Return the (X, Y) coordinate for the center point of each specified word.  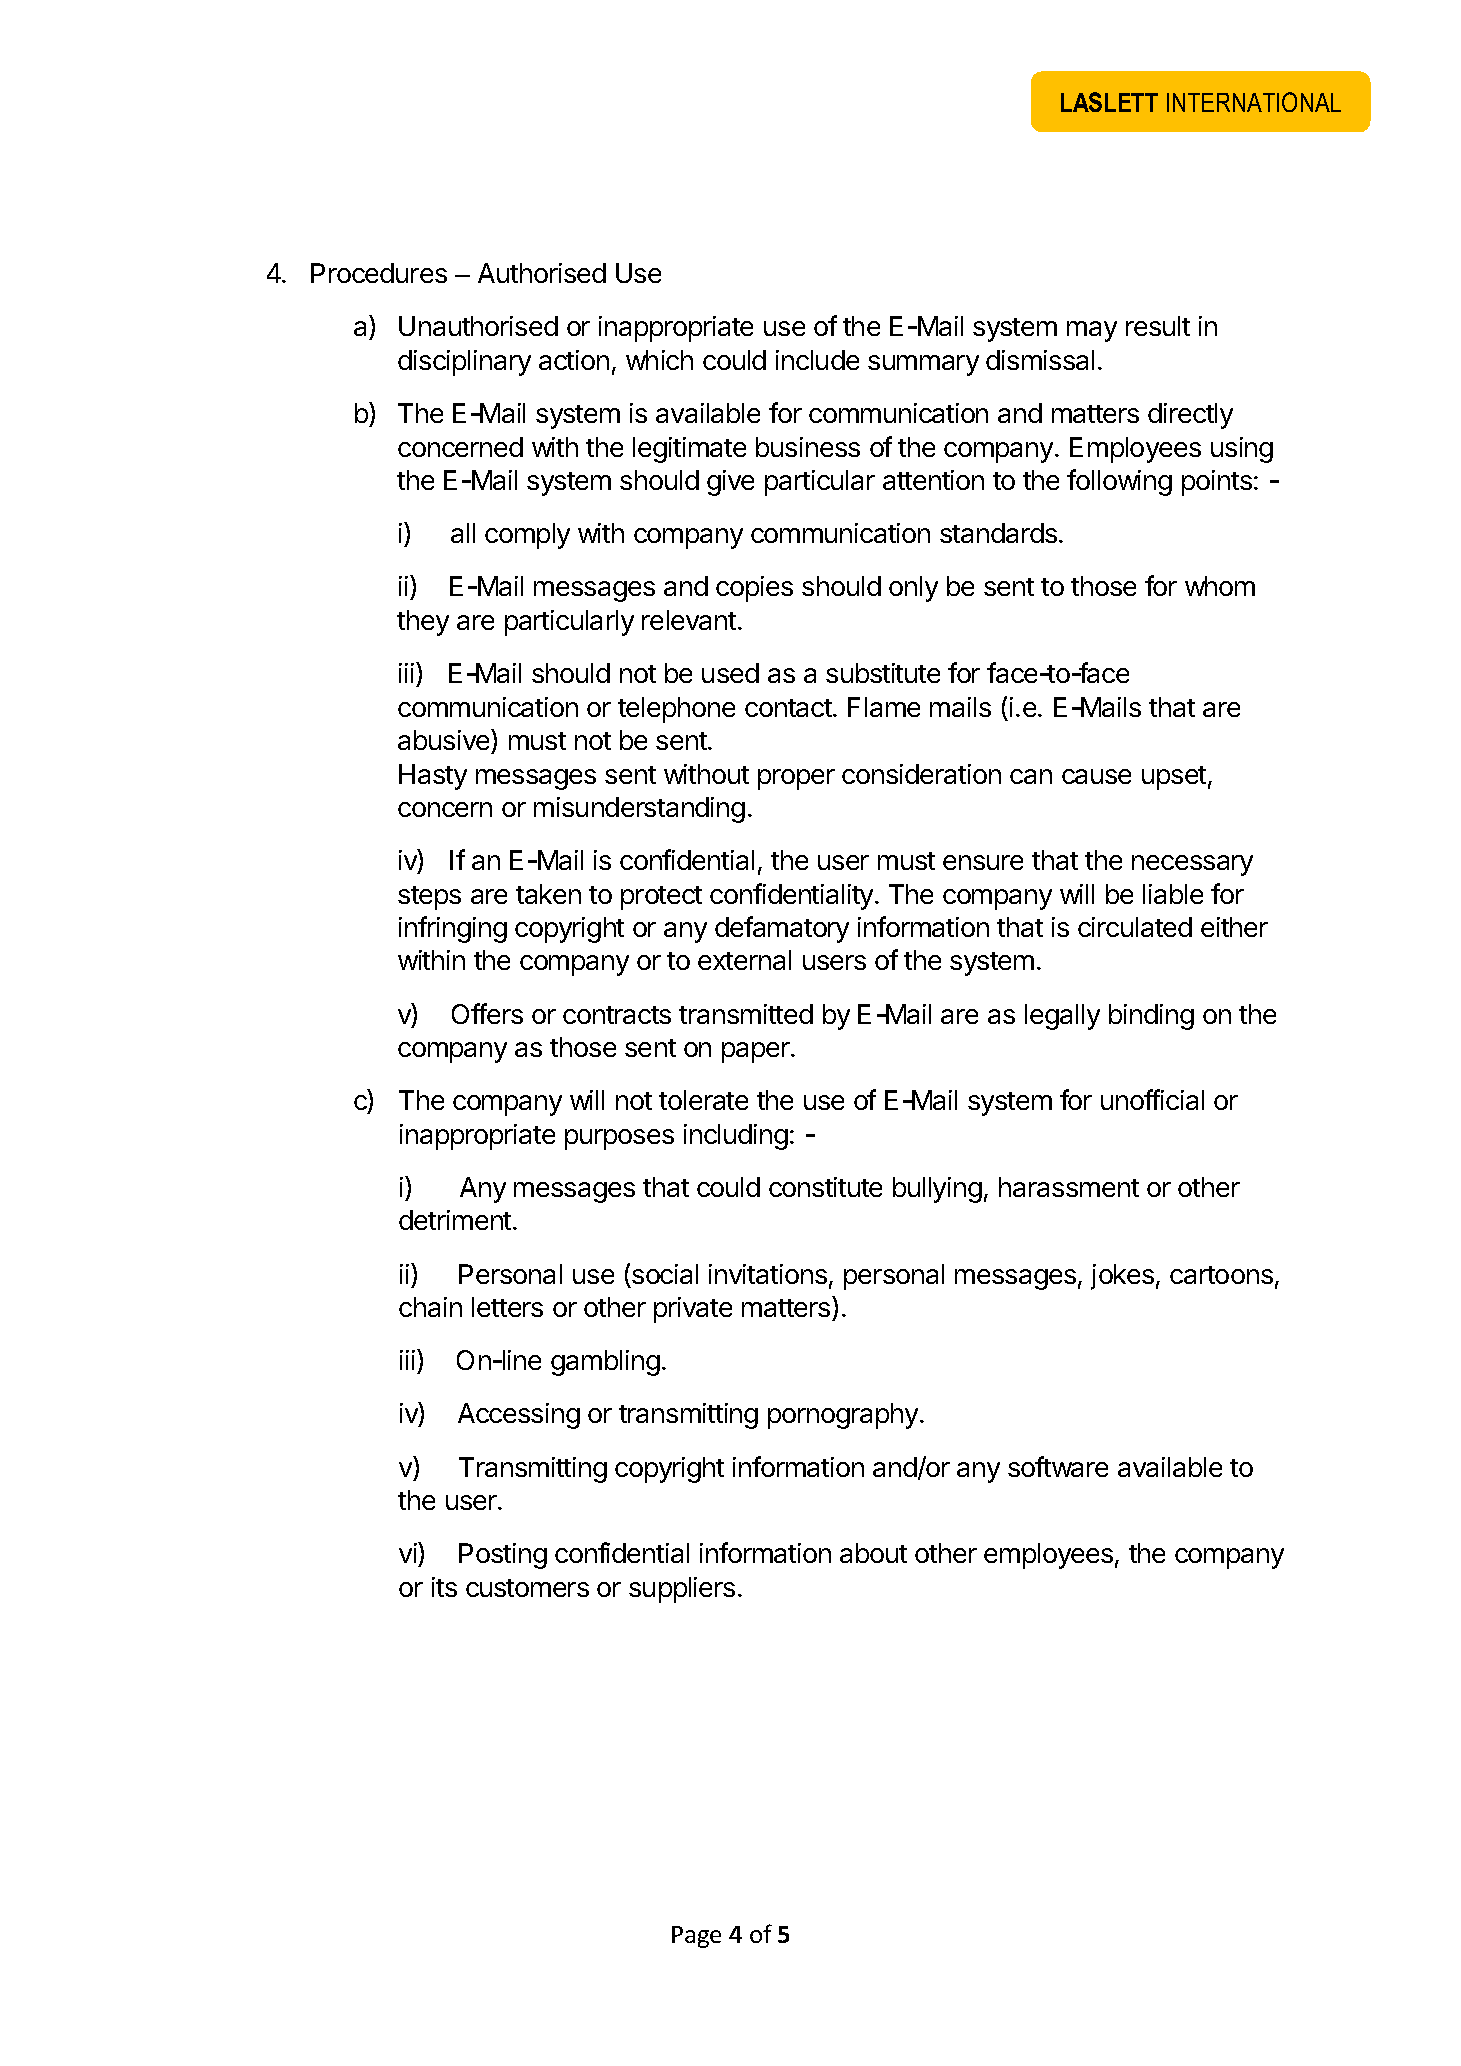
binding (1151, 1017)
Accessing (519, 1416)
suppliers (682, 1590)
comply (527, 536)
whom (1220, 586)
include (817, 360)
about (873, 1553)
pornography (844, 1416)
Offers (487, 1013)
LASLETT (1109, 102)
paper (757, 1052)
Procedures (379, 273)
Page (696, 1937)
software (1058, 1466)
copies (754, 589)
